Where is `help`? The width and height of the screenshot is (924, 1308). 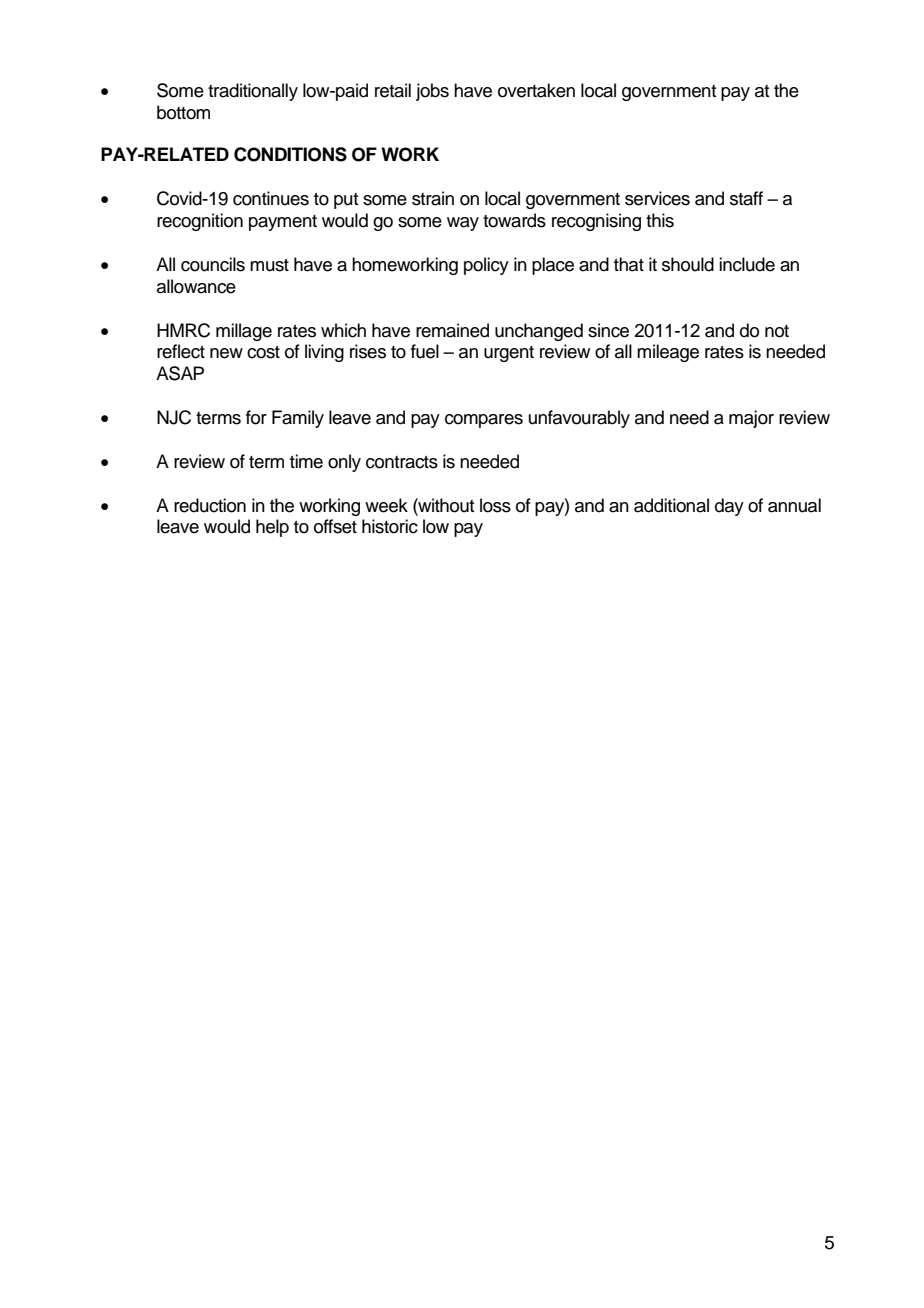 help is located at coordinates (272, 528).
